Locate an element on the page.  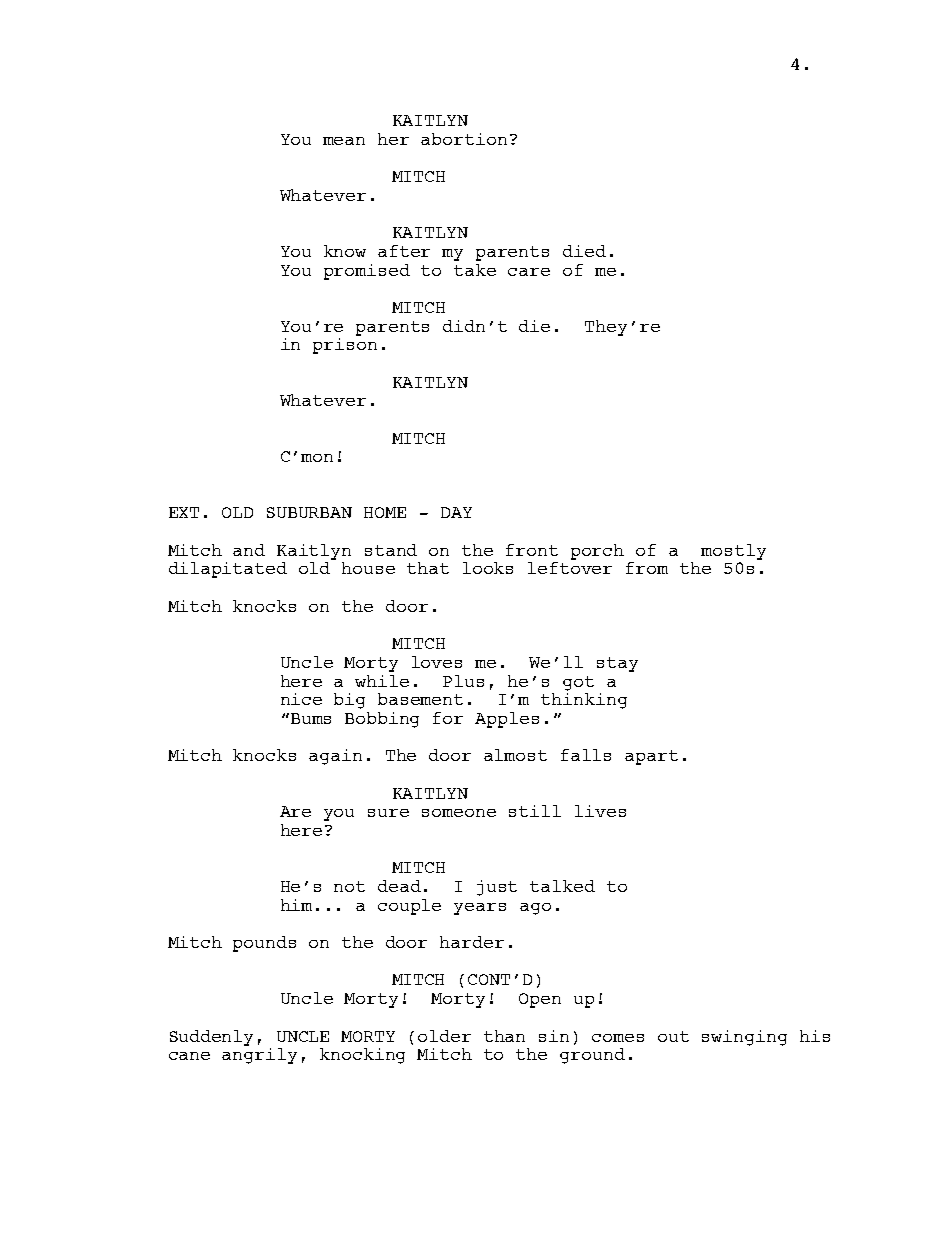
mostly is located at coordinates (733, 552).
